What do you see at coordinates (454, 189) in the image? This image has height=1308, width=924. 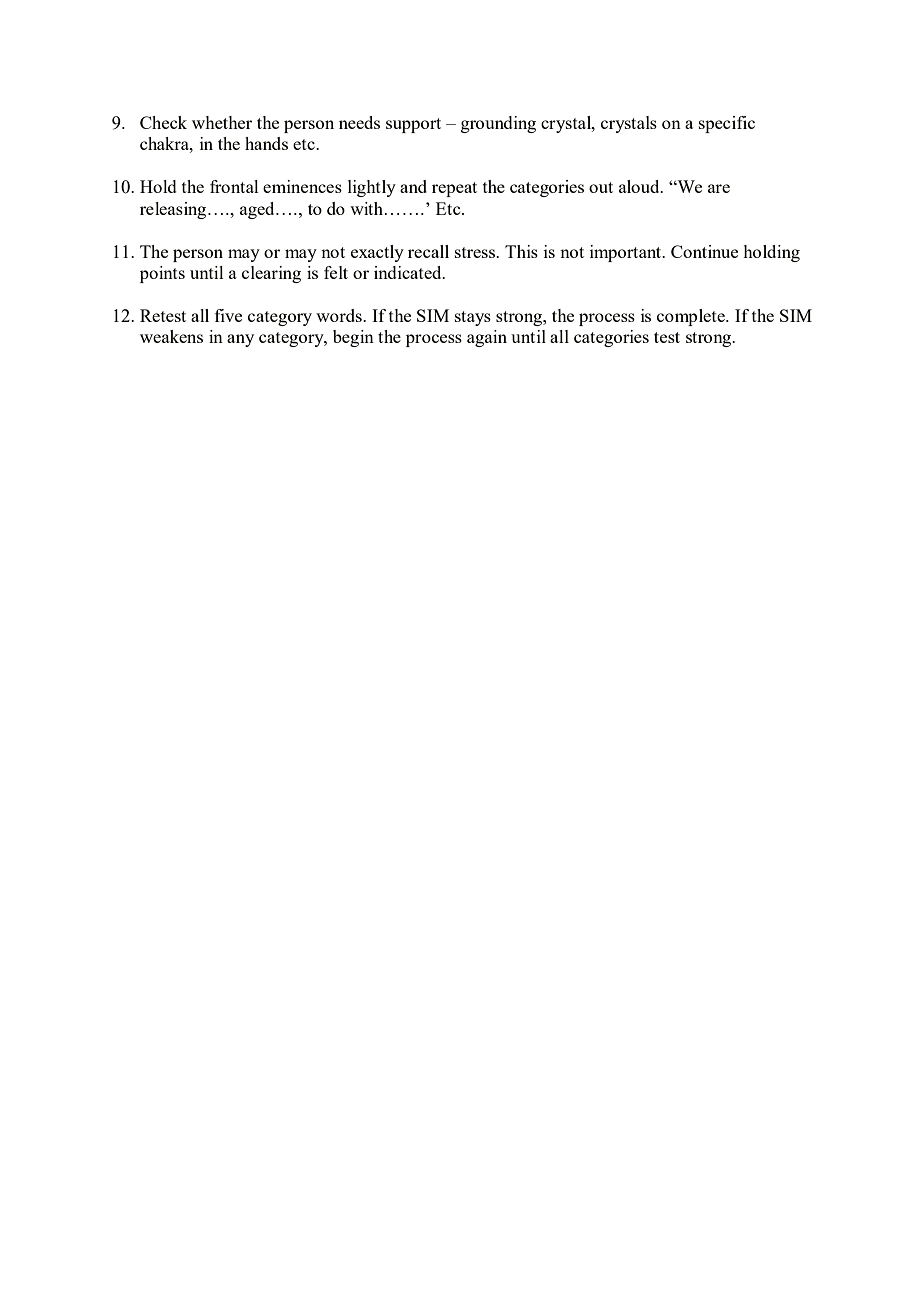 I see `repeat` at bounding box center [454, 189].
